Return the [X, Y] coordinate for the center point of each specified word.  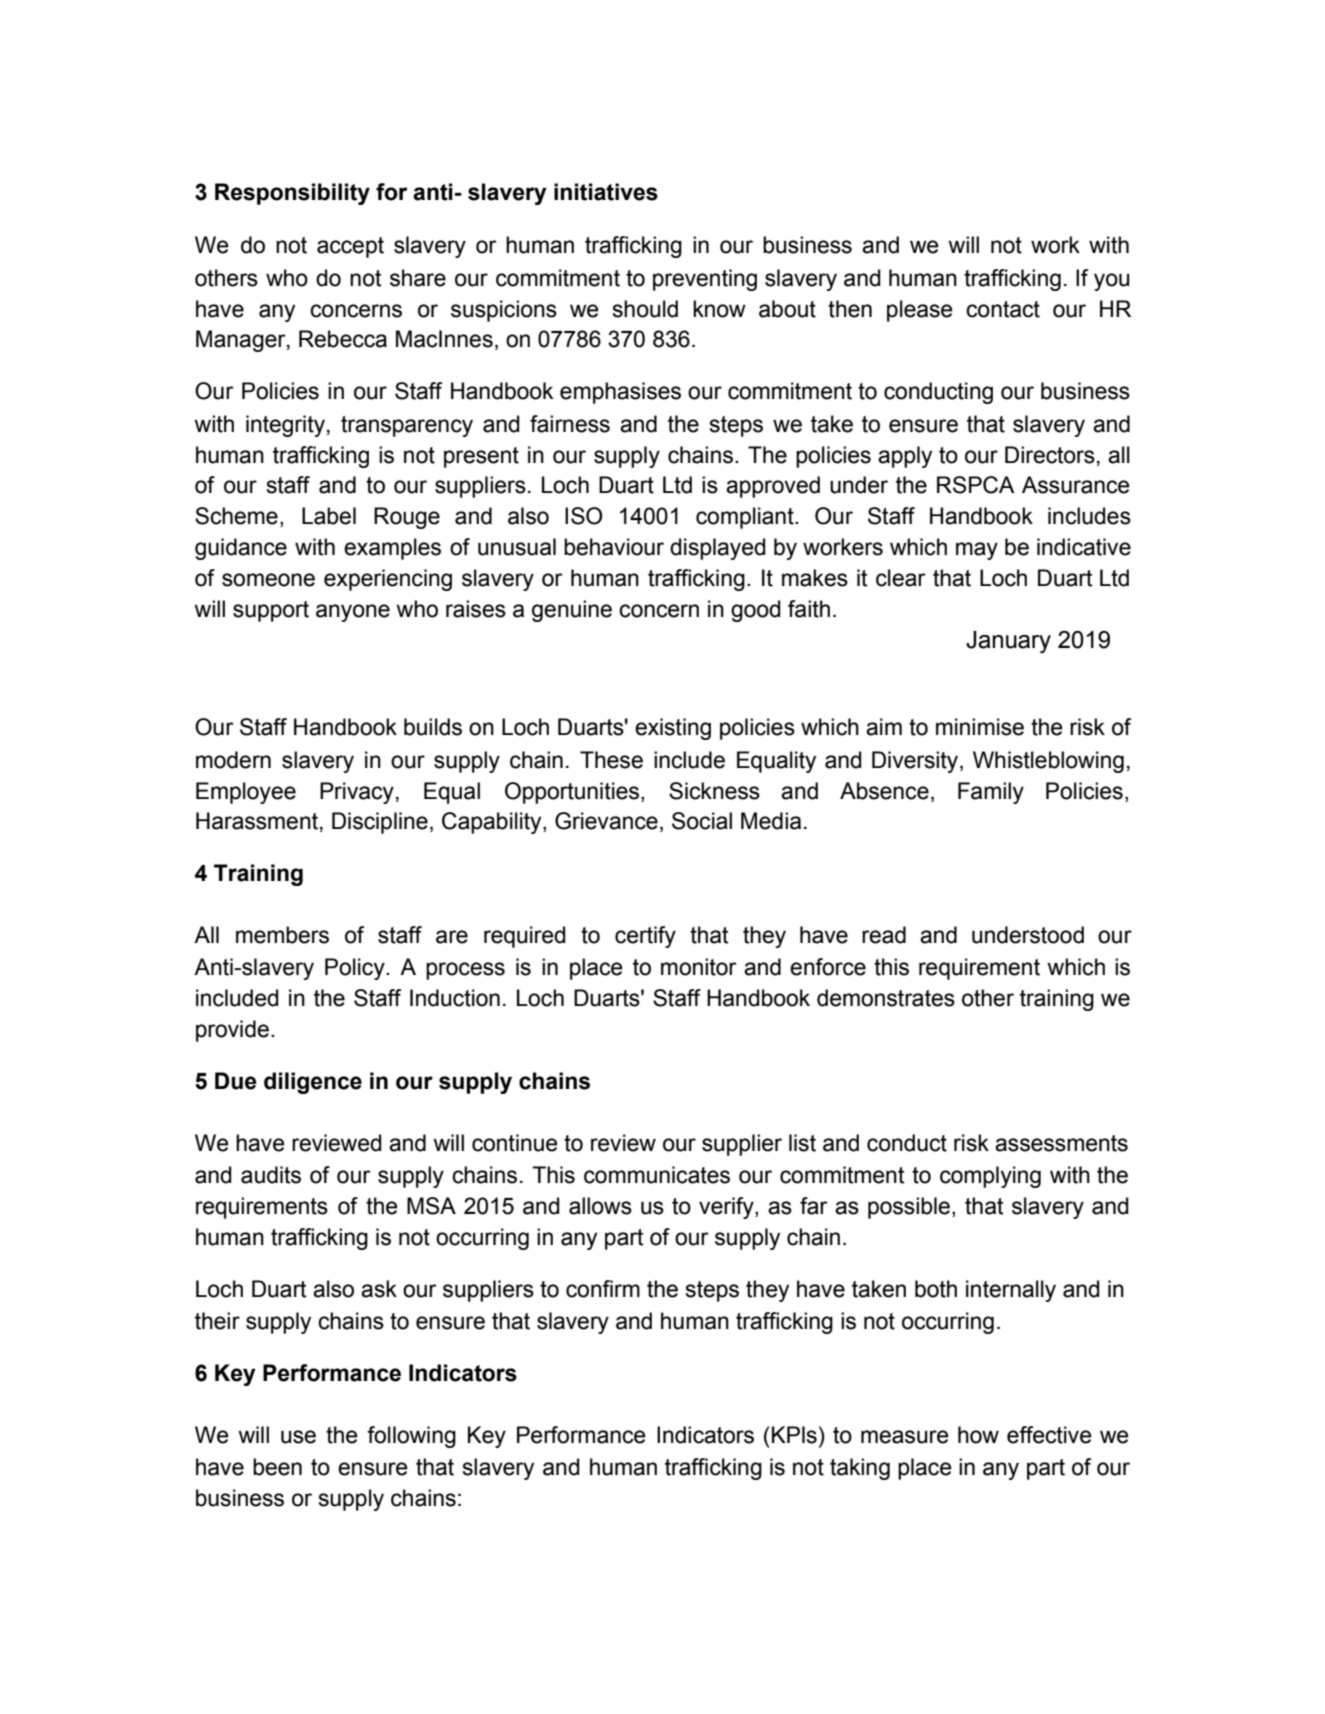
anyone [353, 613]
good [755, 611]
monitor [699, 967]
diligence [313, 1083]
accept [350, 247]
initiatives [606, 192]
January [1008, 642]
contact [1003, 309]
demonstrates [886, 998]
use [298, 1437]
